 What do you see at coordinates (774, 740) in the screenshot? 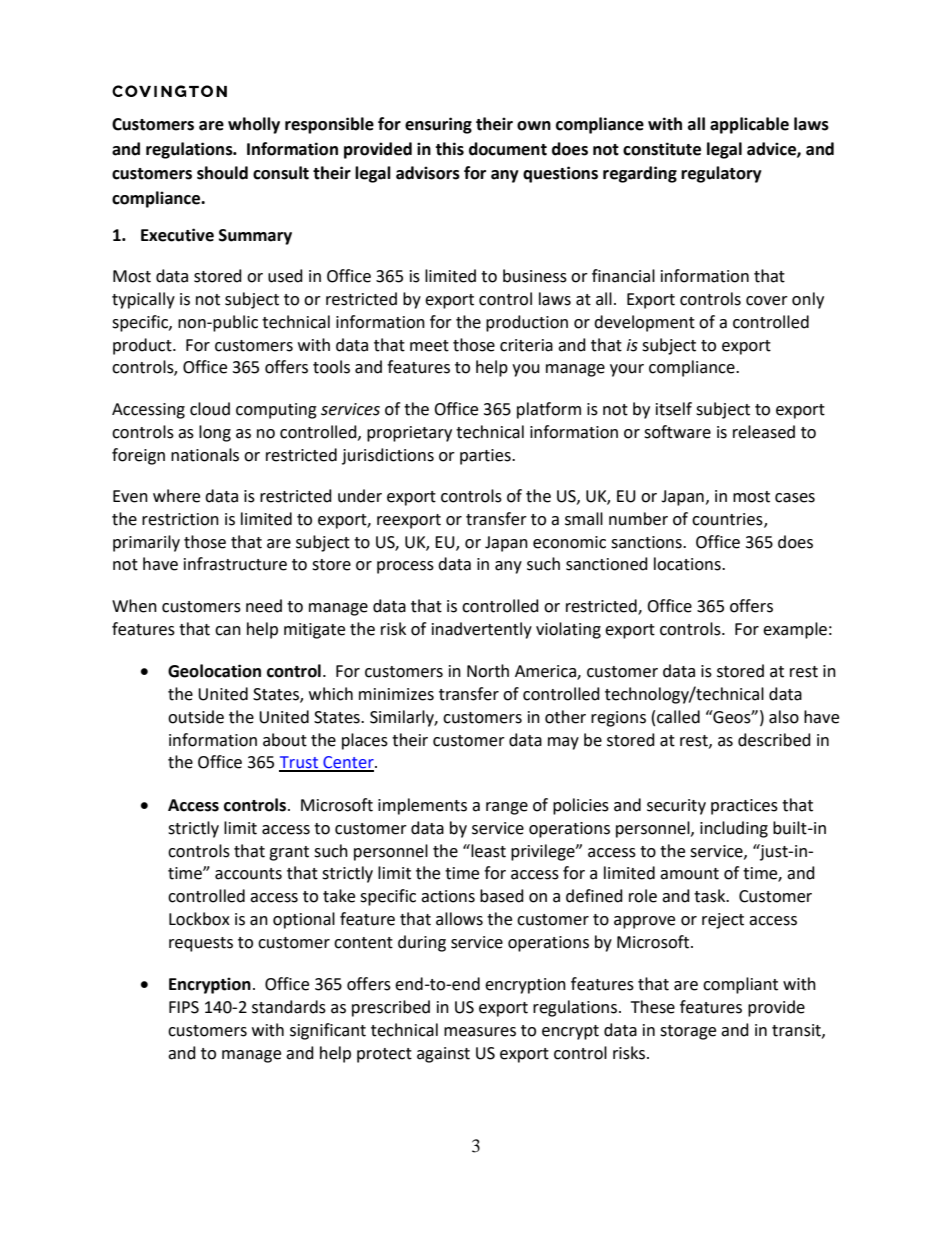
I see `described` at bounding box center [774, 740].
